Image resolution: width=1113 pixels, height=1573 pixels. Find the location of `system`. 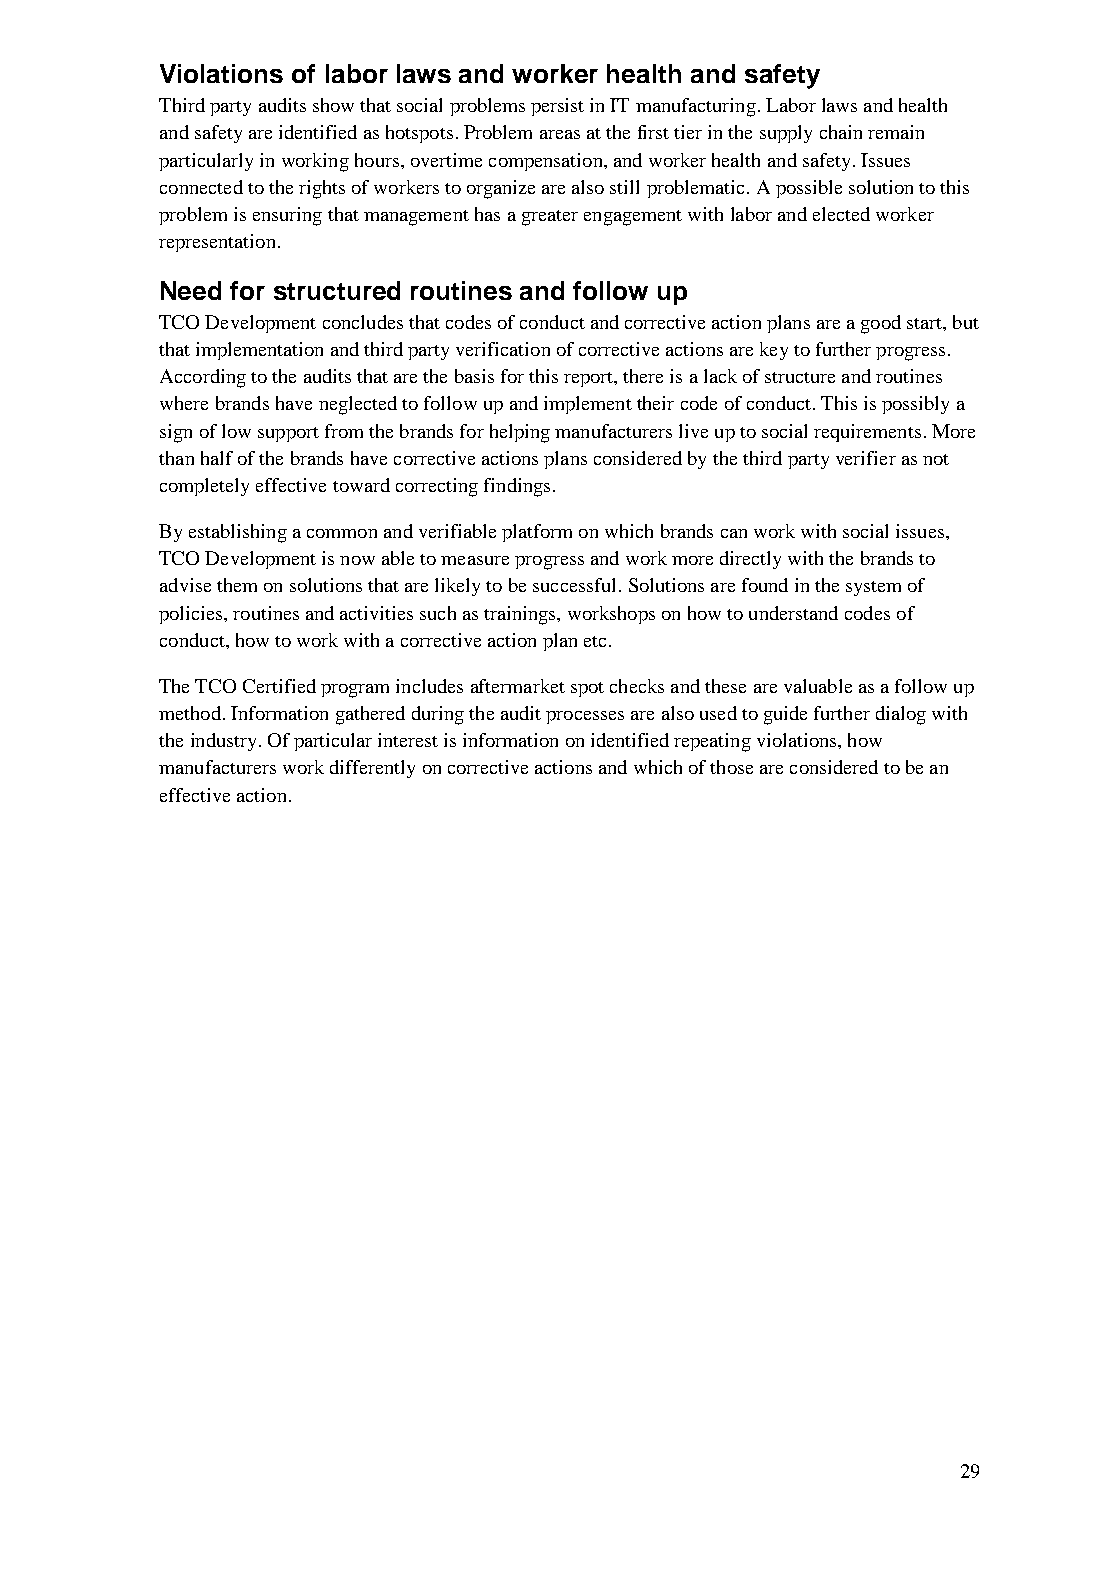

system is located at coordinates (873, 588).
